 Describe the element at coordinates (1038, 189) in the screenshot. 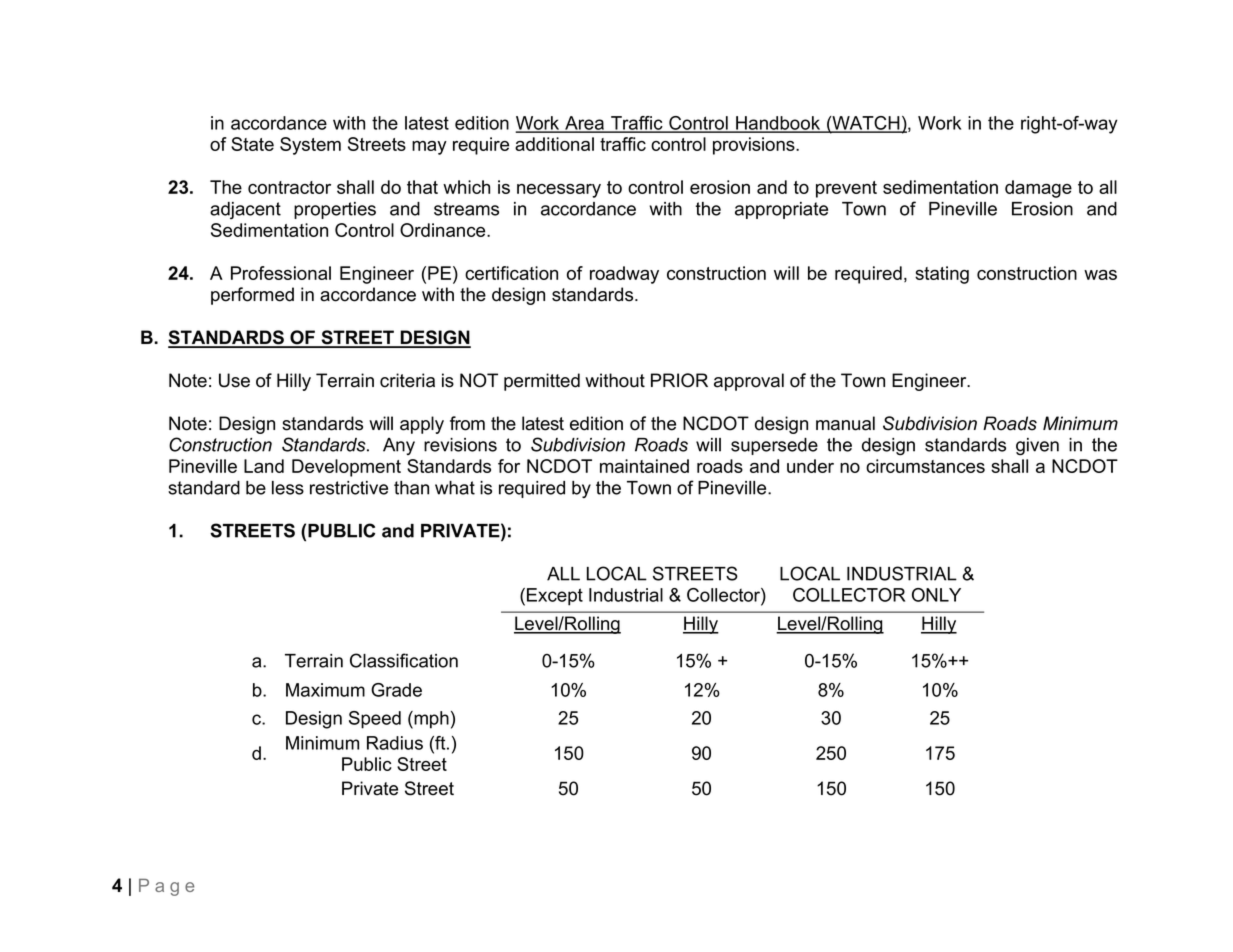

I see `damage` at that location.
